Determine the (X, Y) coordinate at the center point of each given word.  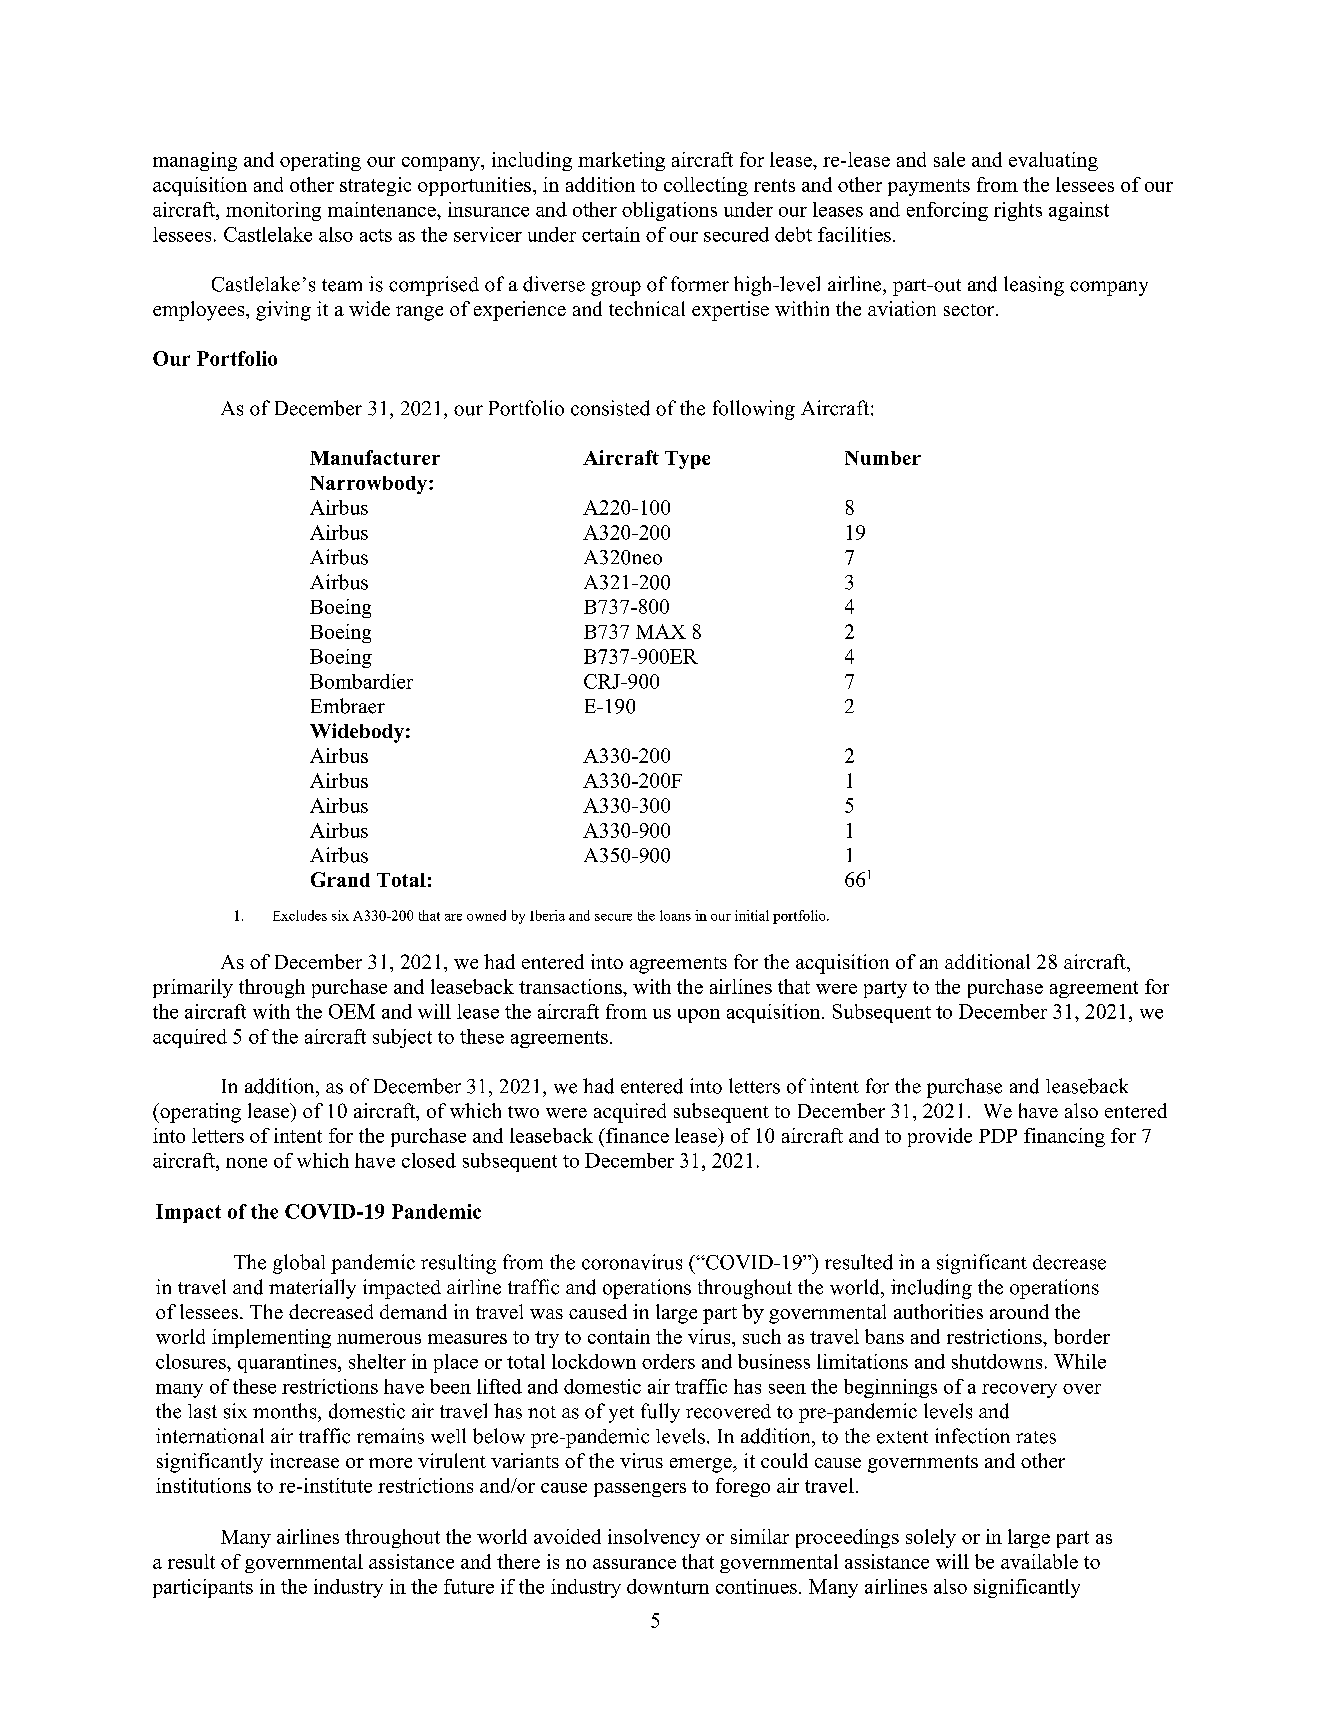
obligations (669, 211)
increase (304, 1460)
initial (752, 915)
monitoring (273, 211)
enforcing (947, 211)
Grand (340, 879)
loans (675, 915)
